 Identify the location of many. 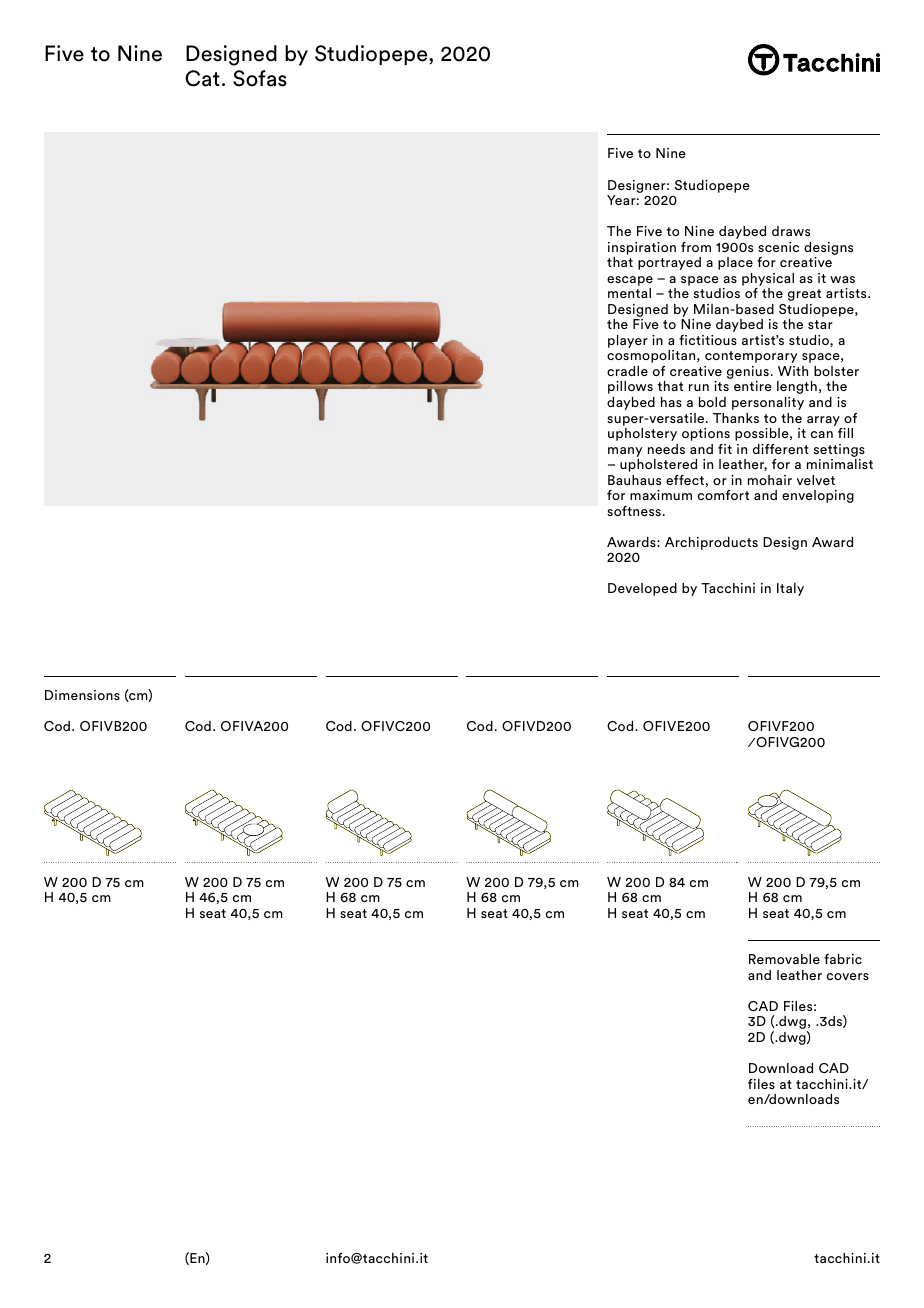
(625, 452).
